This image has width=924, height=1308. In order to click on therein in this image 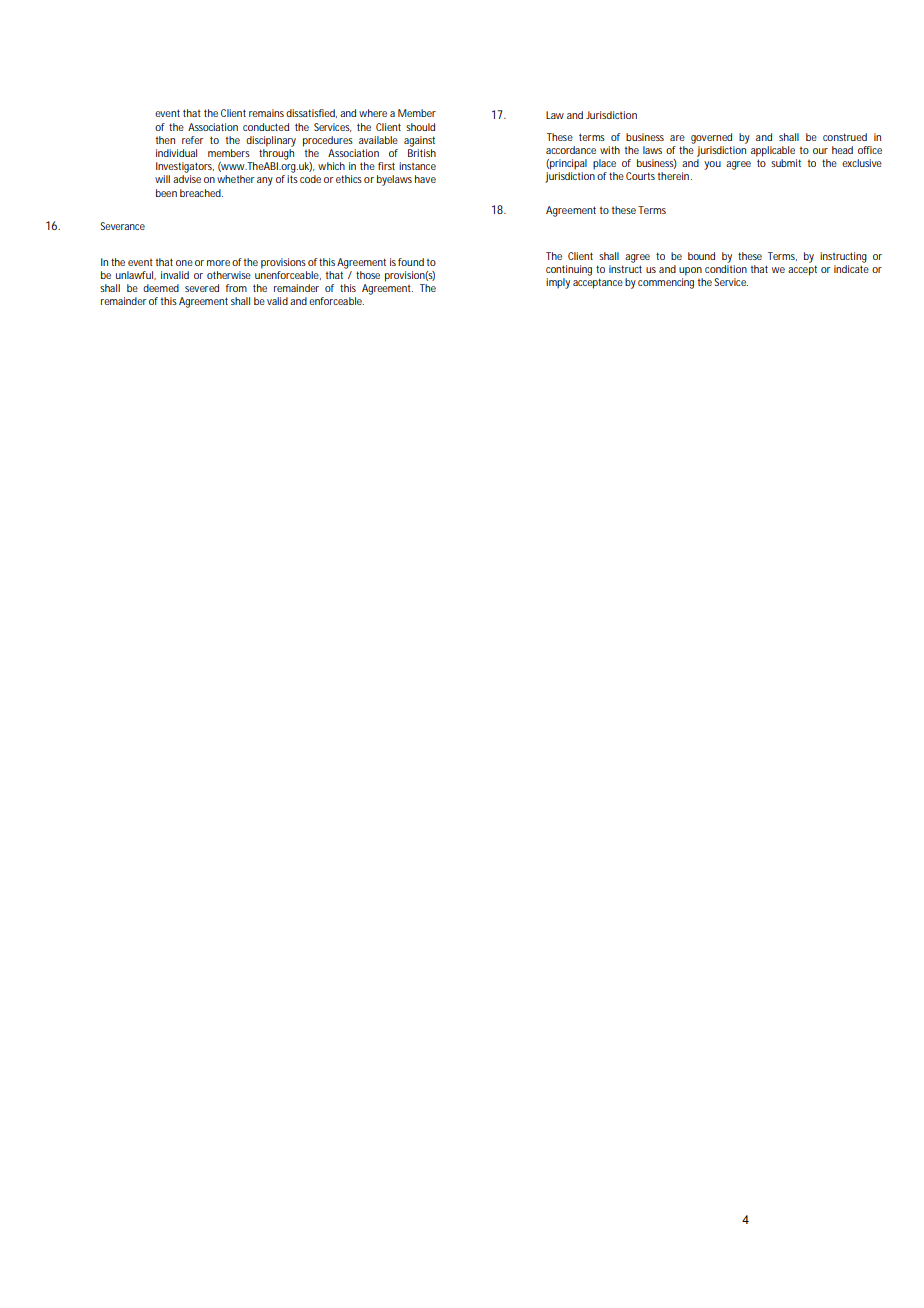, I will do `click(675, 176)`.
